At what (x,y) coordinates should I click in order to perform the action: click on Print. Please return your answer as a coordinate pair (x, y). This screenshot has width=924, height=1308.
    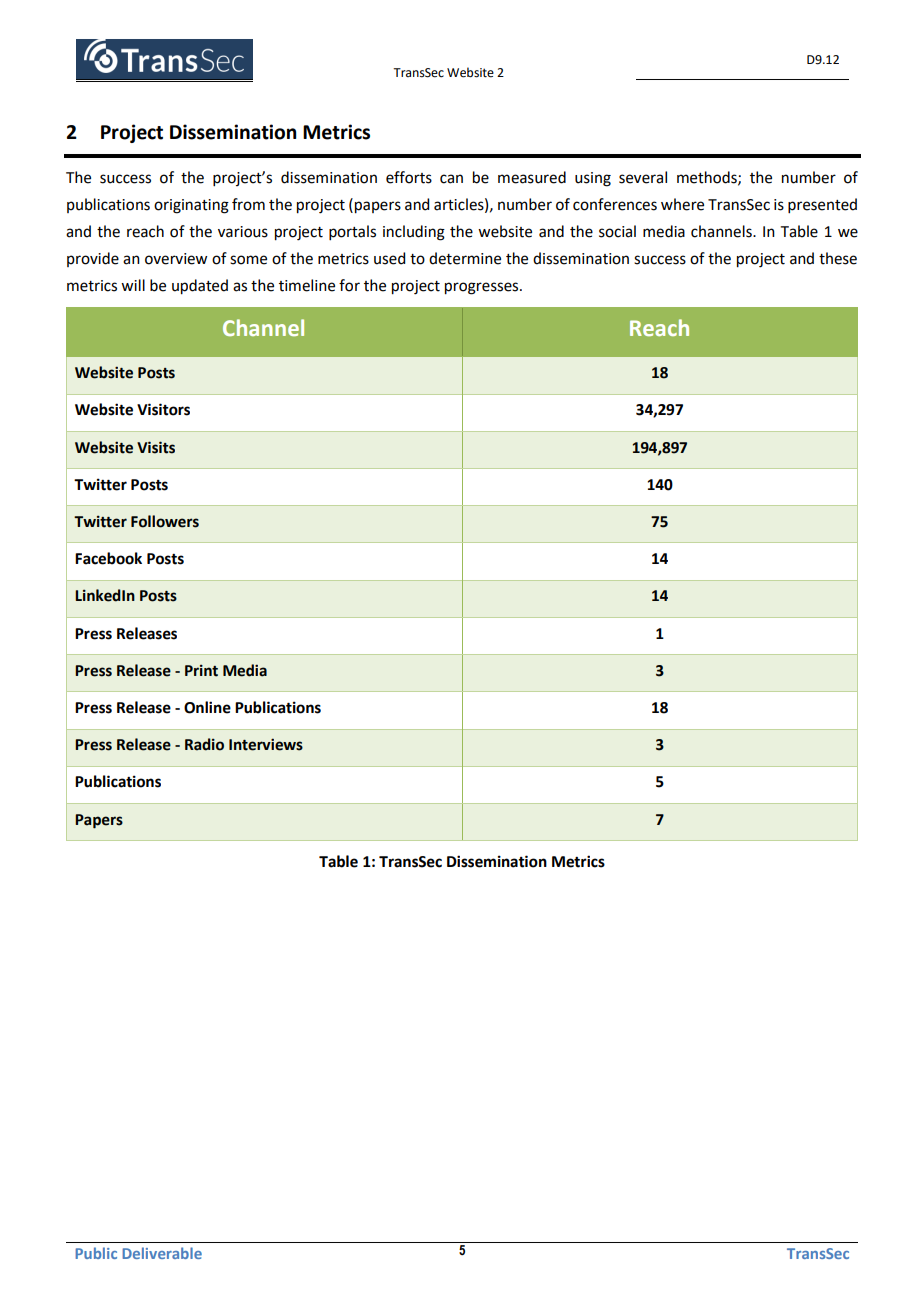
    Looking at the image, I should click on (201, 670).
